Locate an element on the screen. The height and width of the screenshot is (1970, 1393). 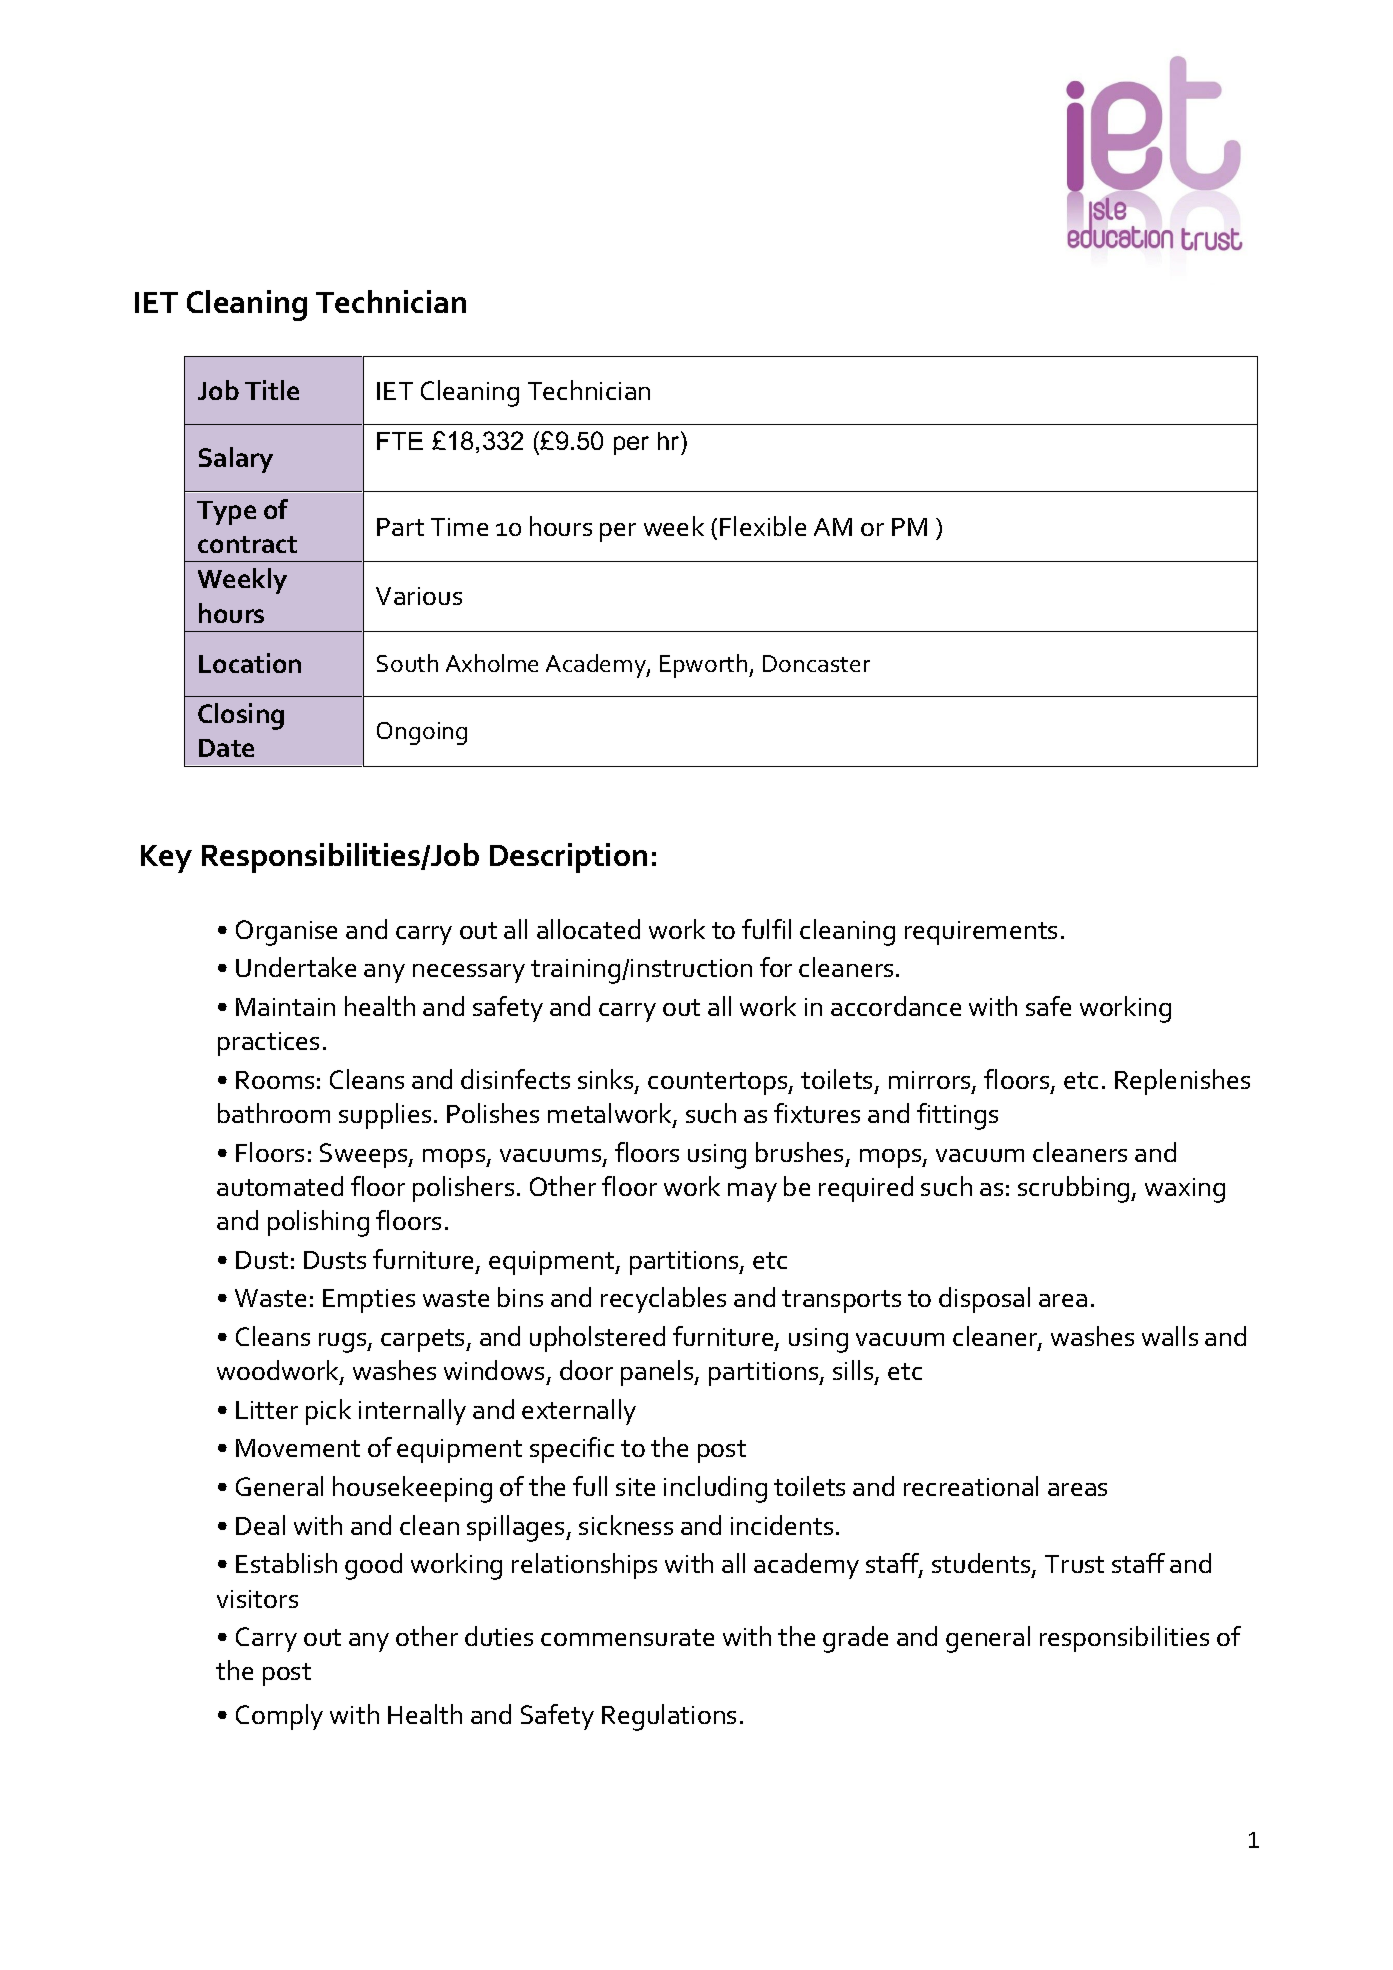
Doncaster is located at coordinates (816, 663).
